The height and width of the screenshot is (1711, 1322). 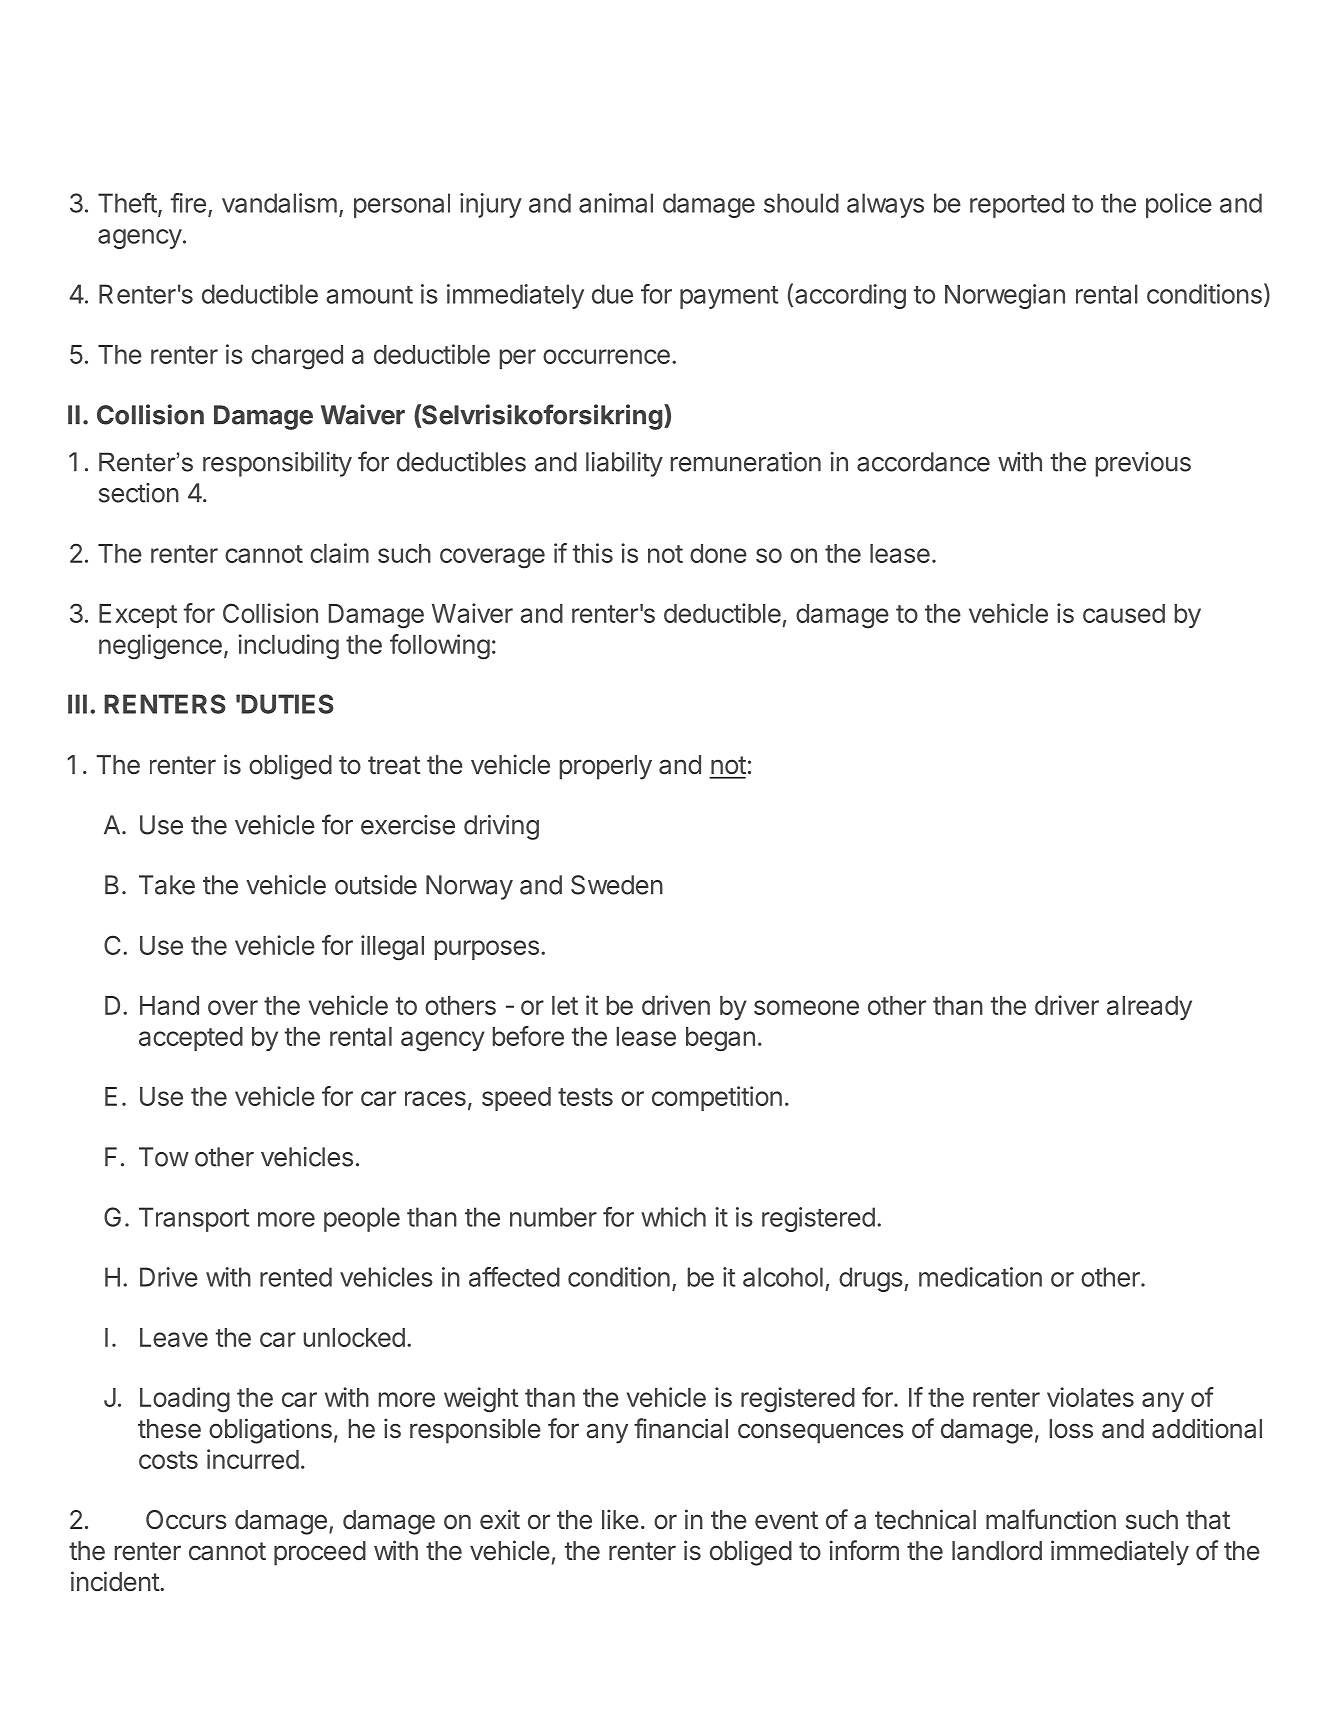 What do you see at coordinates (1149, 1008) in the screenshot?
I see `already` at bounding box center [1149, 1008].
